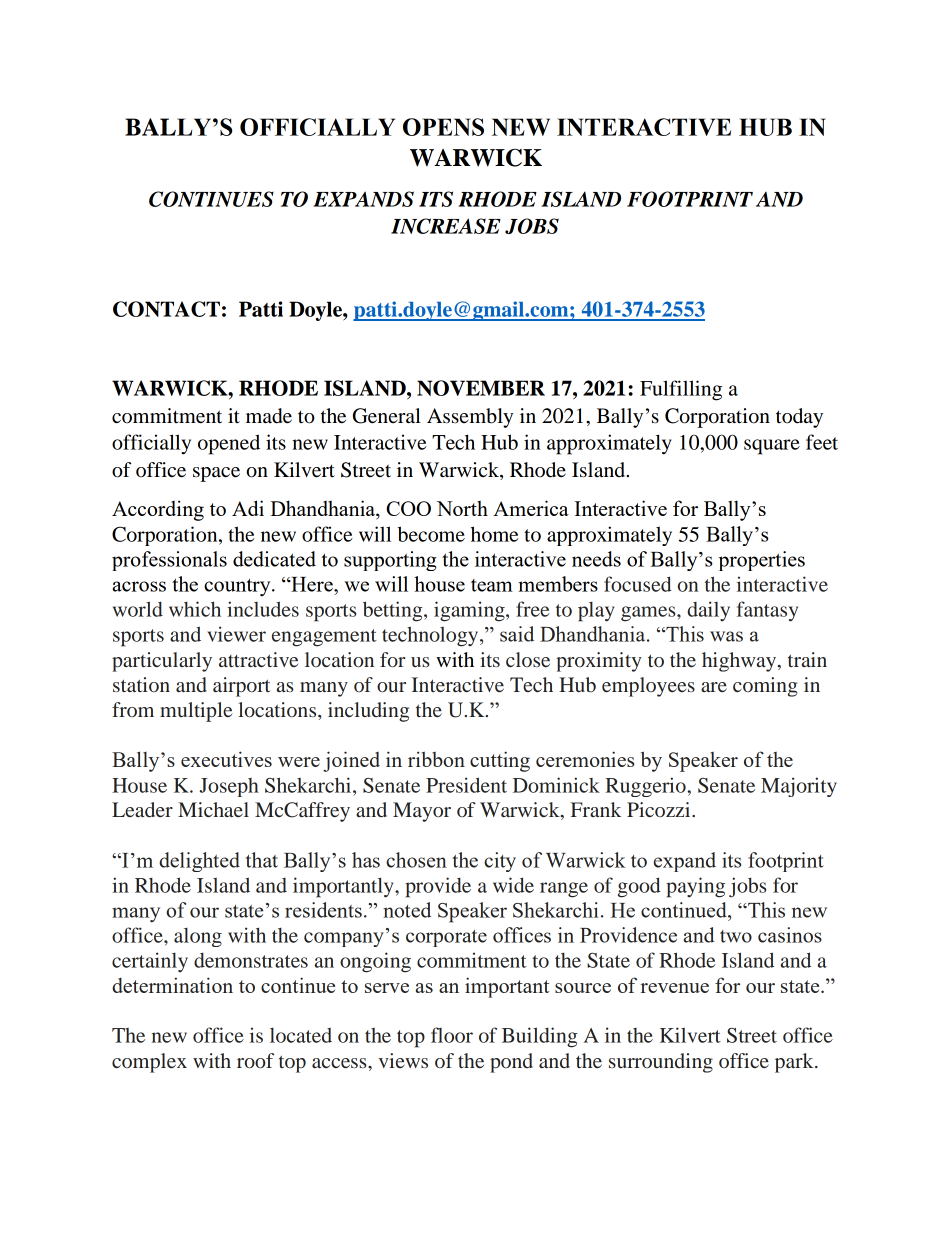 The width and height of the screenshot is (952, 1233). What do you see at coordinates (481, 388) in the screenshot?
I see `NOVEMBER` at bounding box center [481, 388].
